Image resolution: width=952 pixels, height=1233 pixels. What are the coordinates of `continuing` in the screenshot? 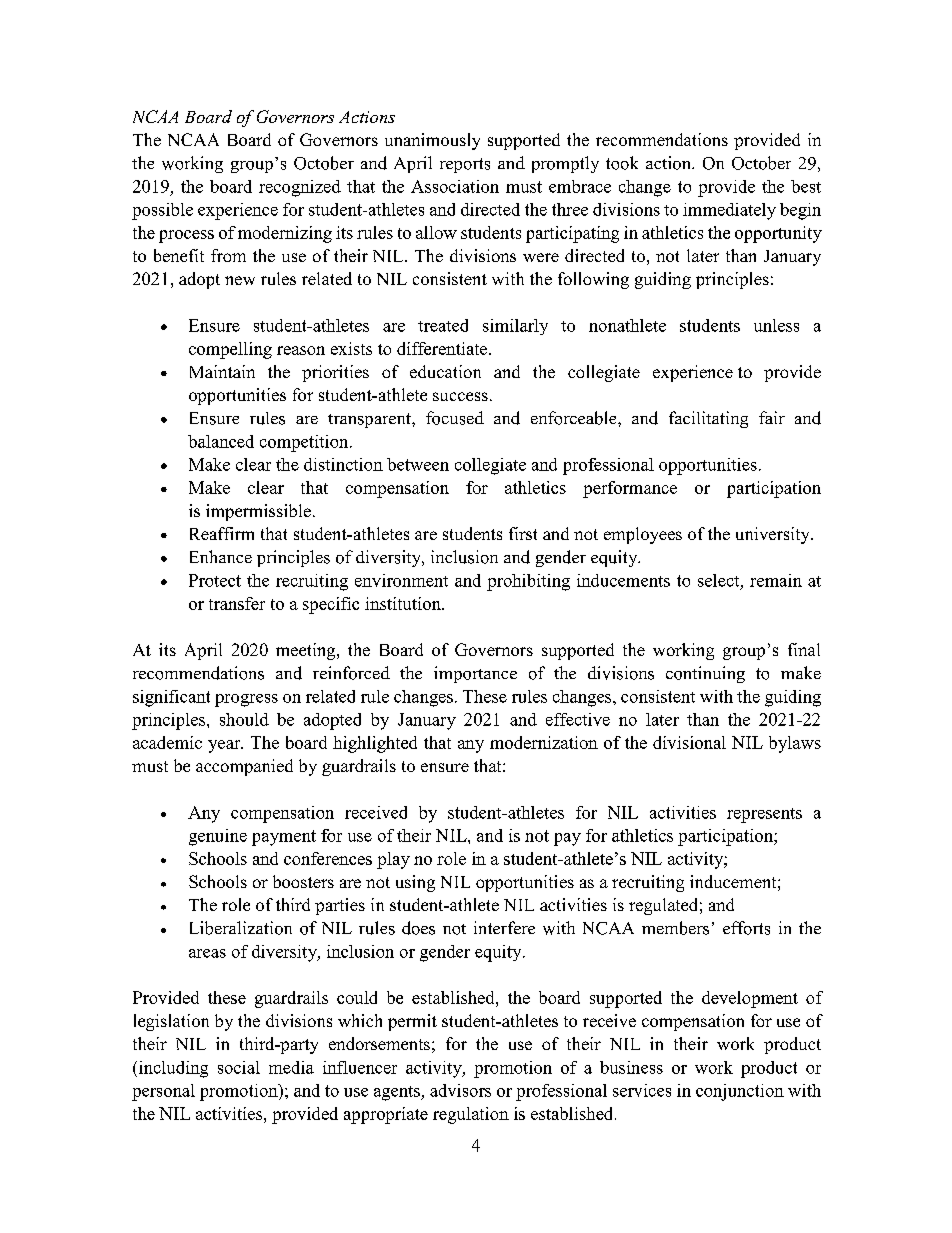 It's located at (705, 674).
